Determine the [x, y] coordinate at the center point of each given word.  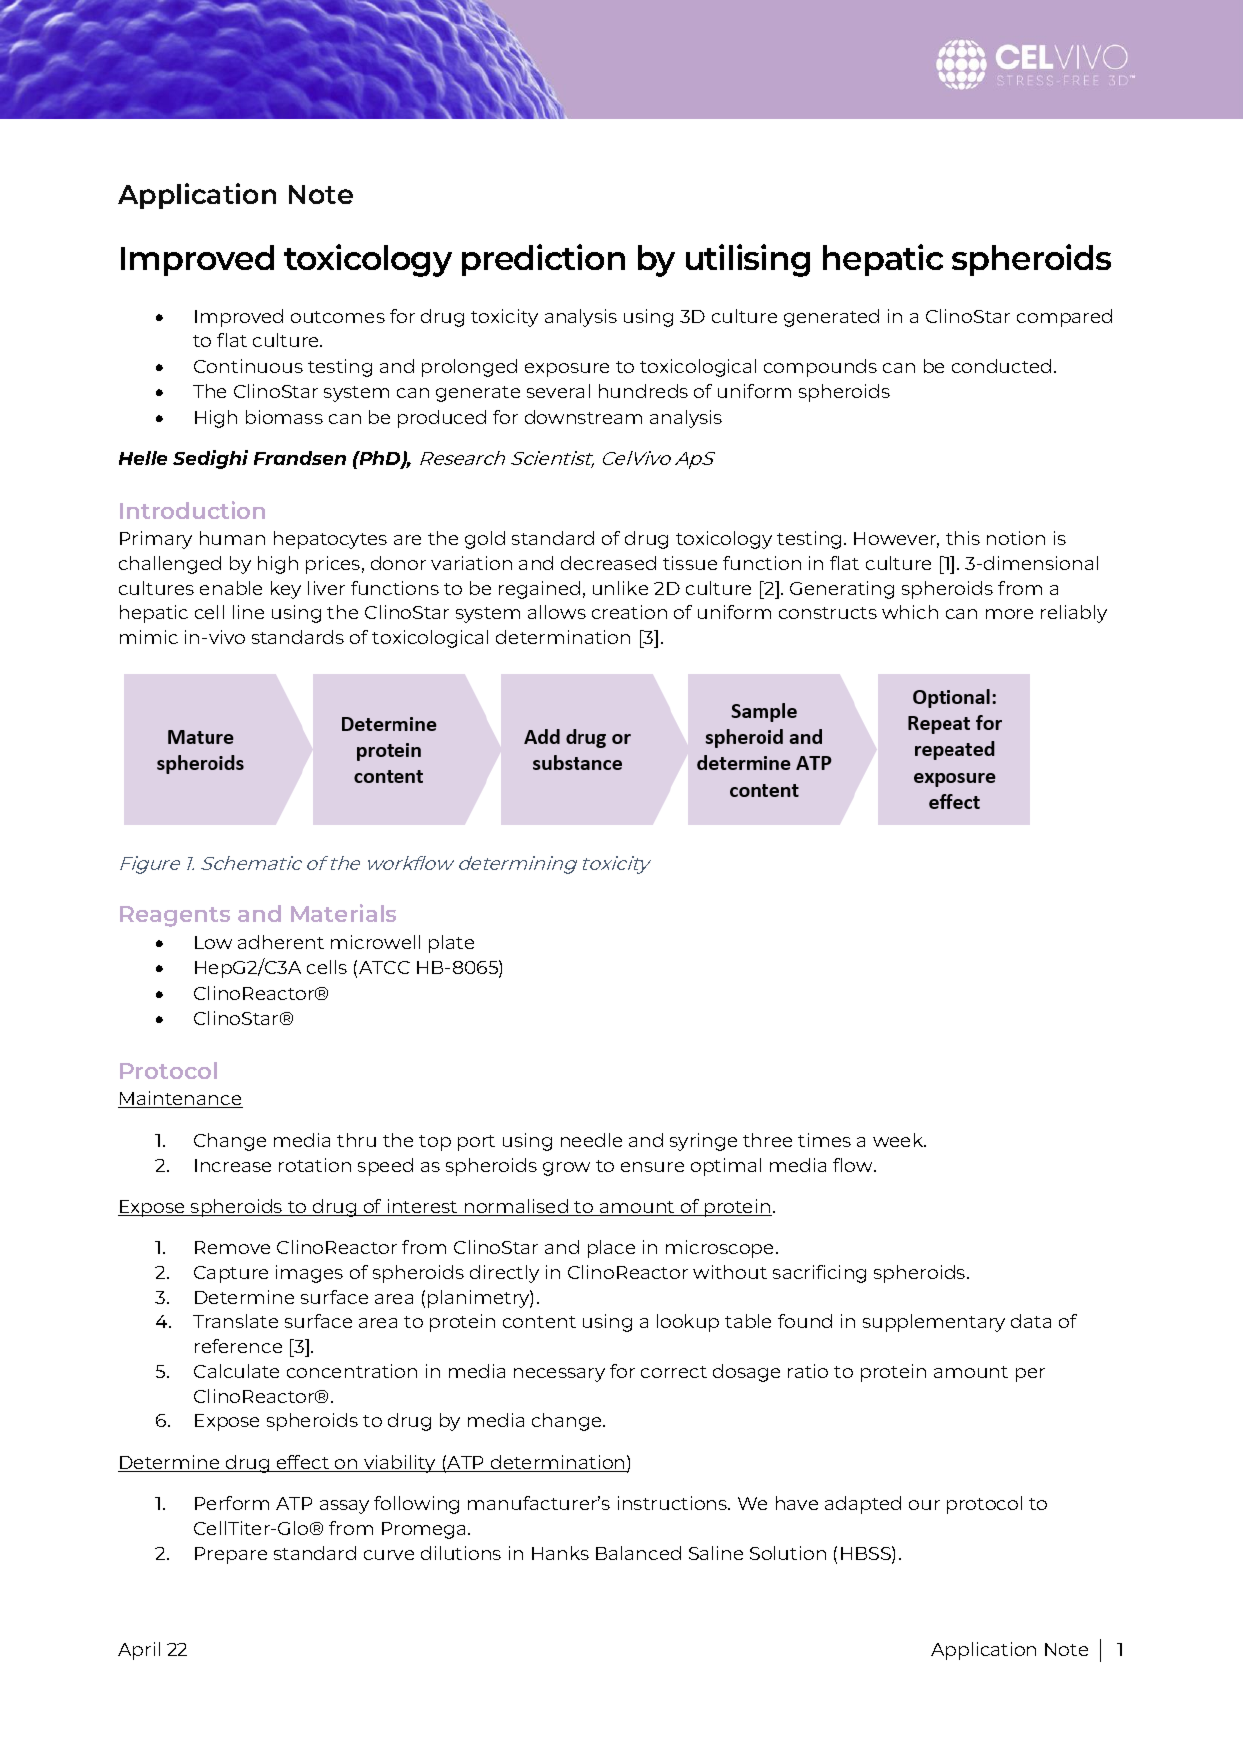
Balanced [638, 1553]
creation [629, 612]
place [611, 1249]
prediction [543, 260]
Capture [231, 1274]
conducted [1001, 366]
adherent [281, 942]
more [1009, 614]
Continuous [248, 366]
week [899, 1140]
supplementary [934, 1323]
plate [451, 944]
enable [231, 588]
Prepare [231, 1555]
